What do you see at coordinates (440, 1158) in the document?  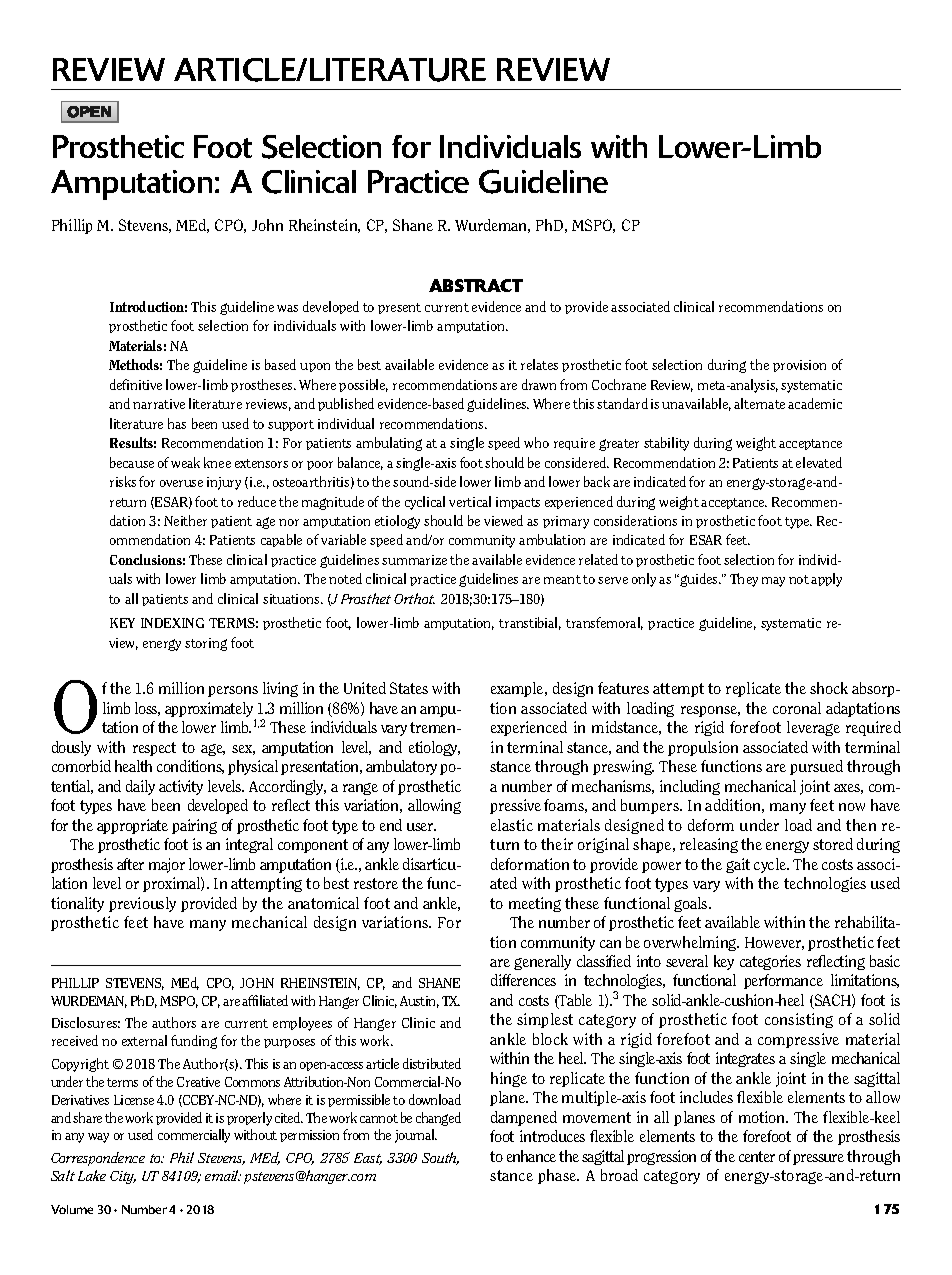 I see `South` at bounding box center [440, 1158].
